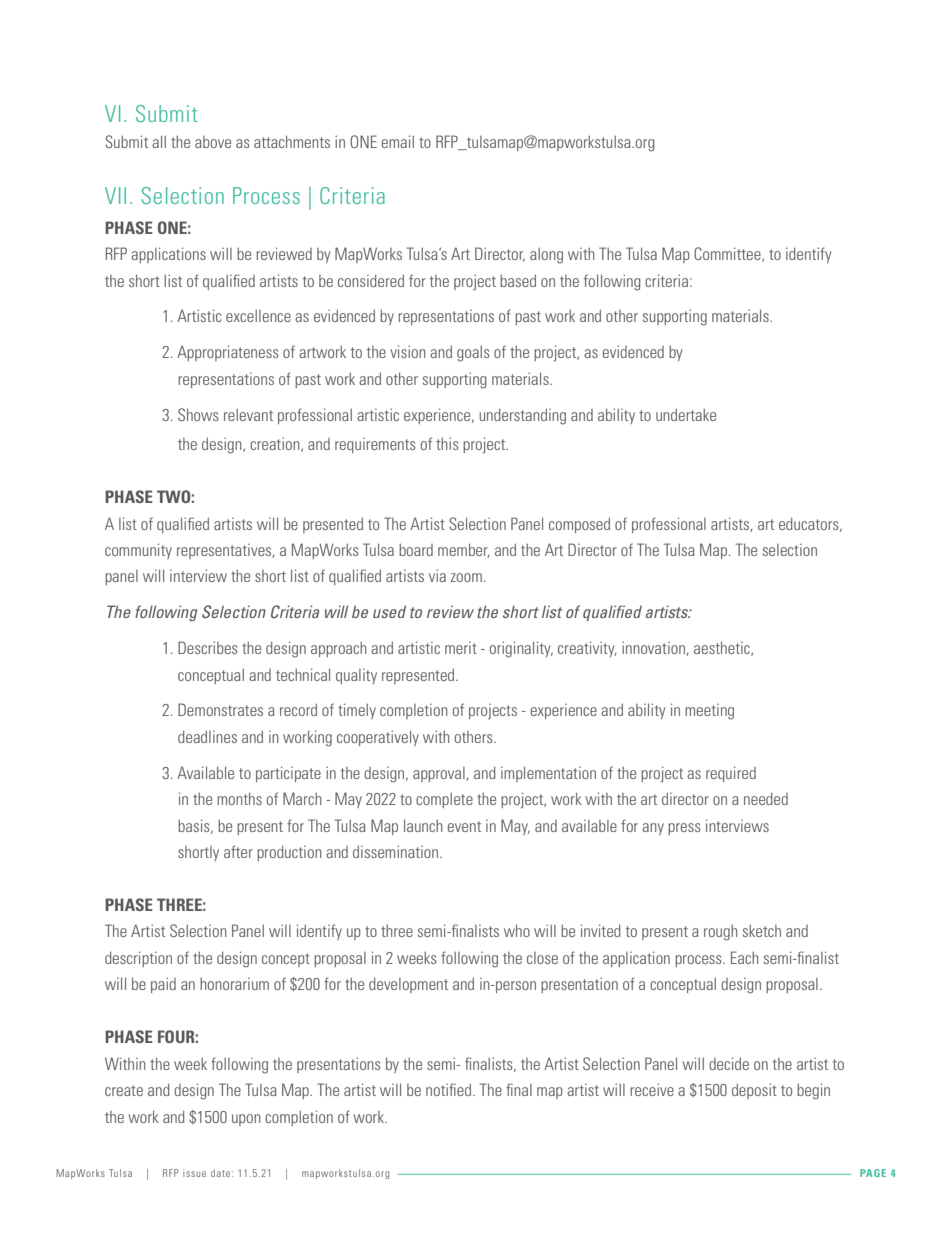 Image resolution: width=952 pixels, height=1233 pixels. I want to click on along, so click(546, 256).
